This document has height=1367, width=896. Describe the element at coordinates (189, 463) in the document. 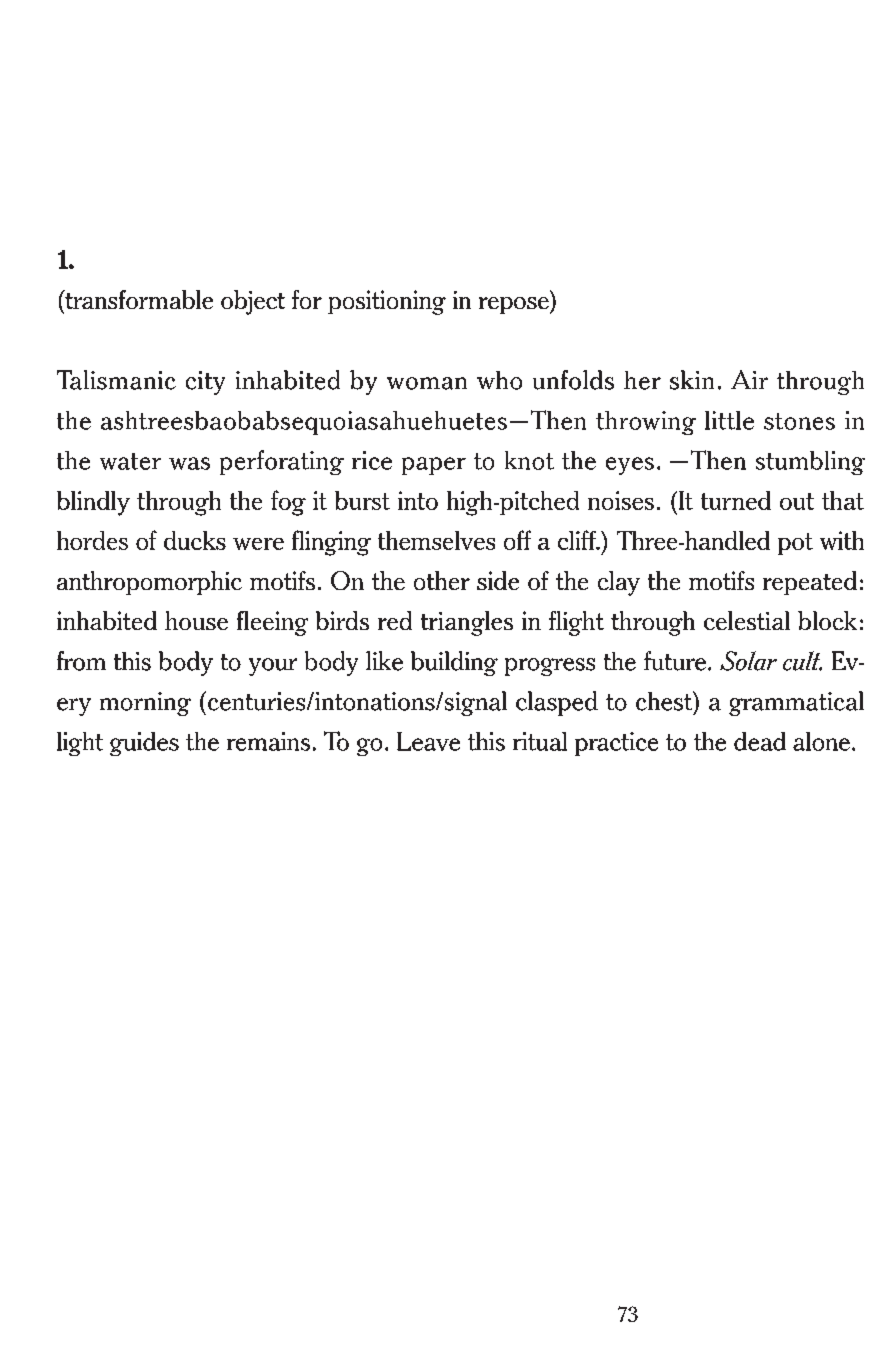

I see `was` at that location.
